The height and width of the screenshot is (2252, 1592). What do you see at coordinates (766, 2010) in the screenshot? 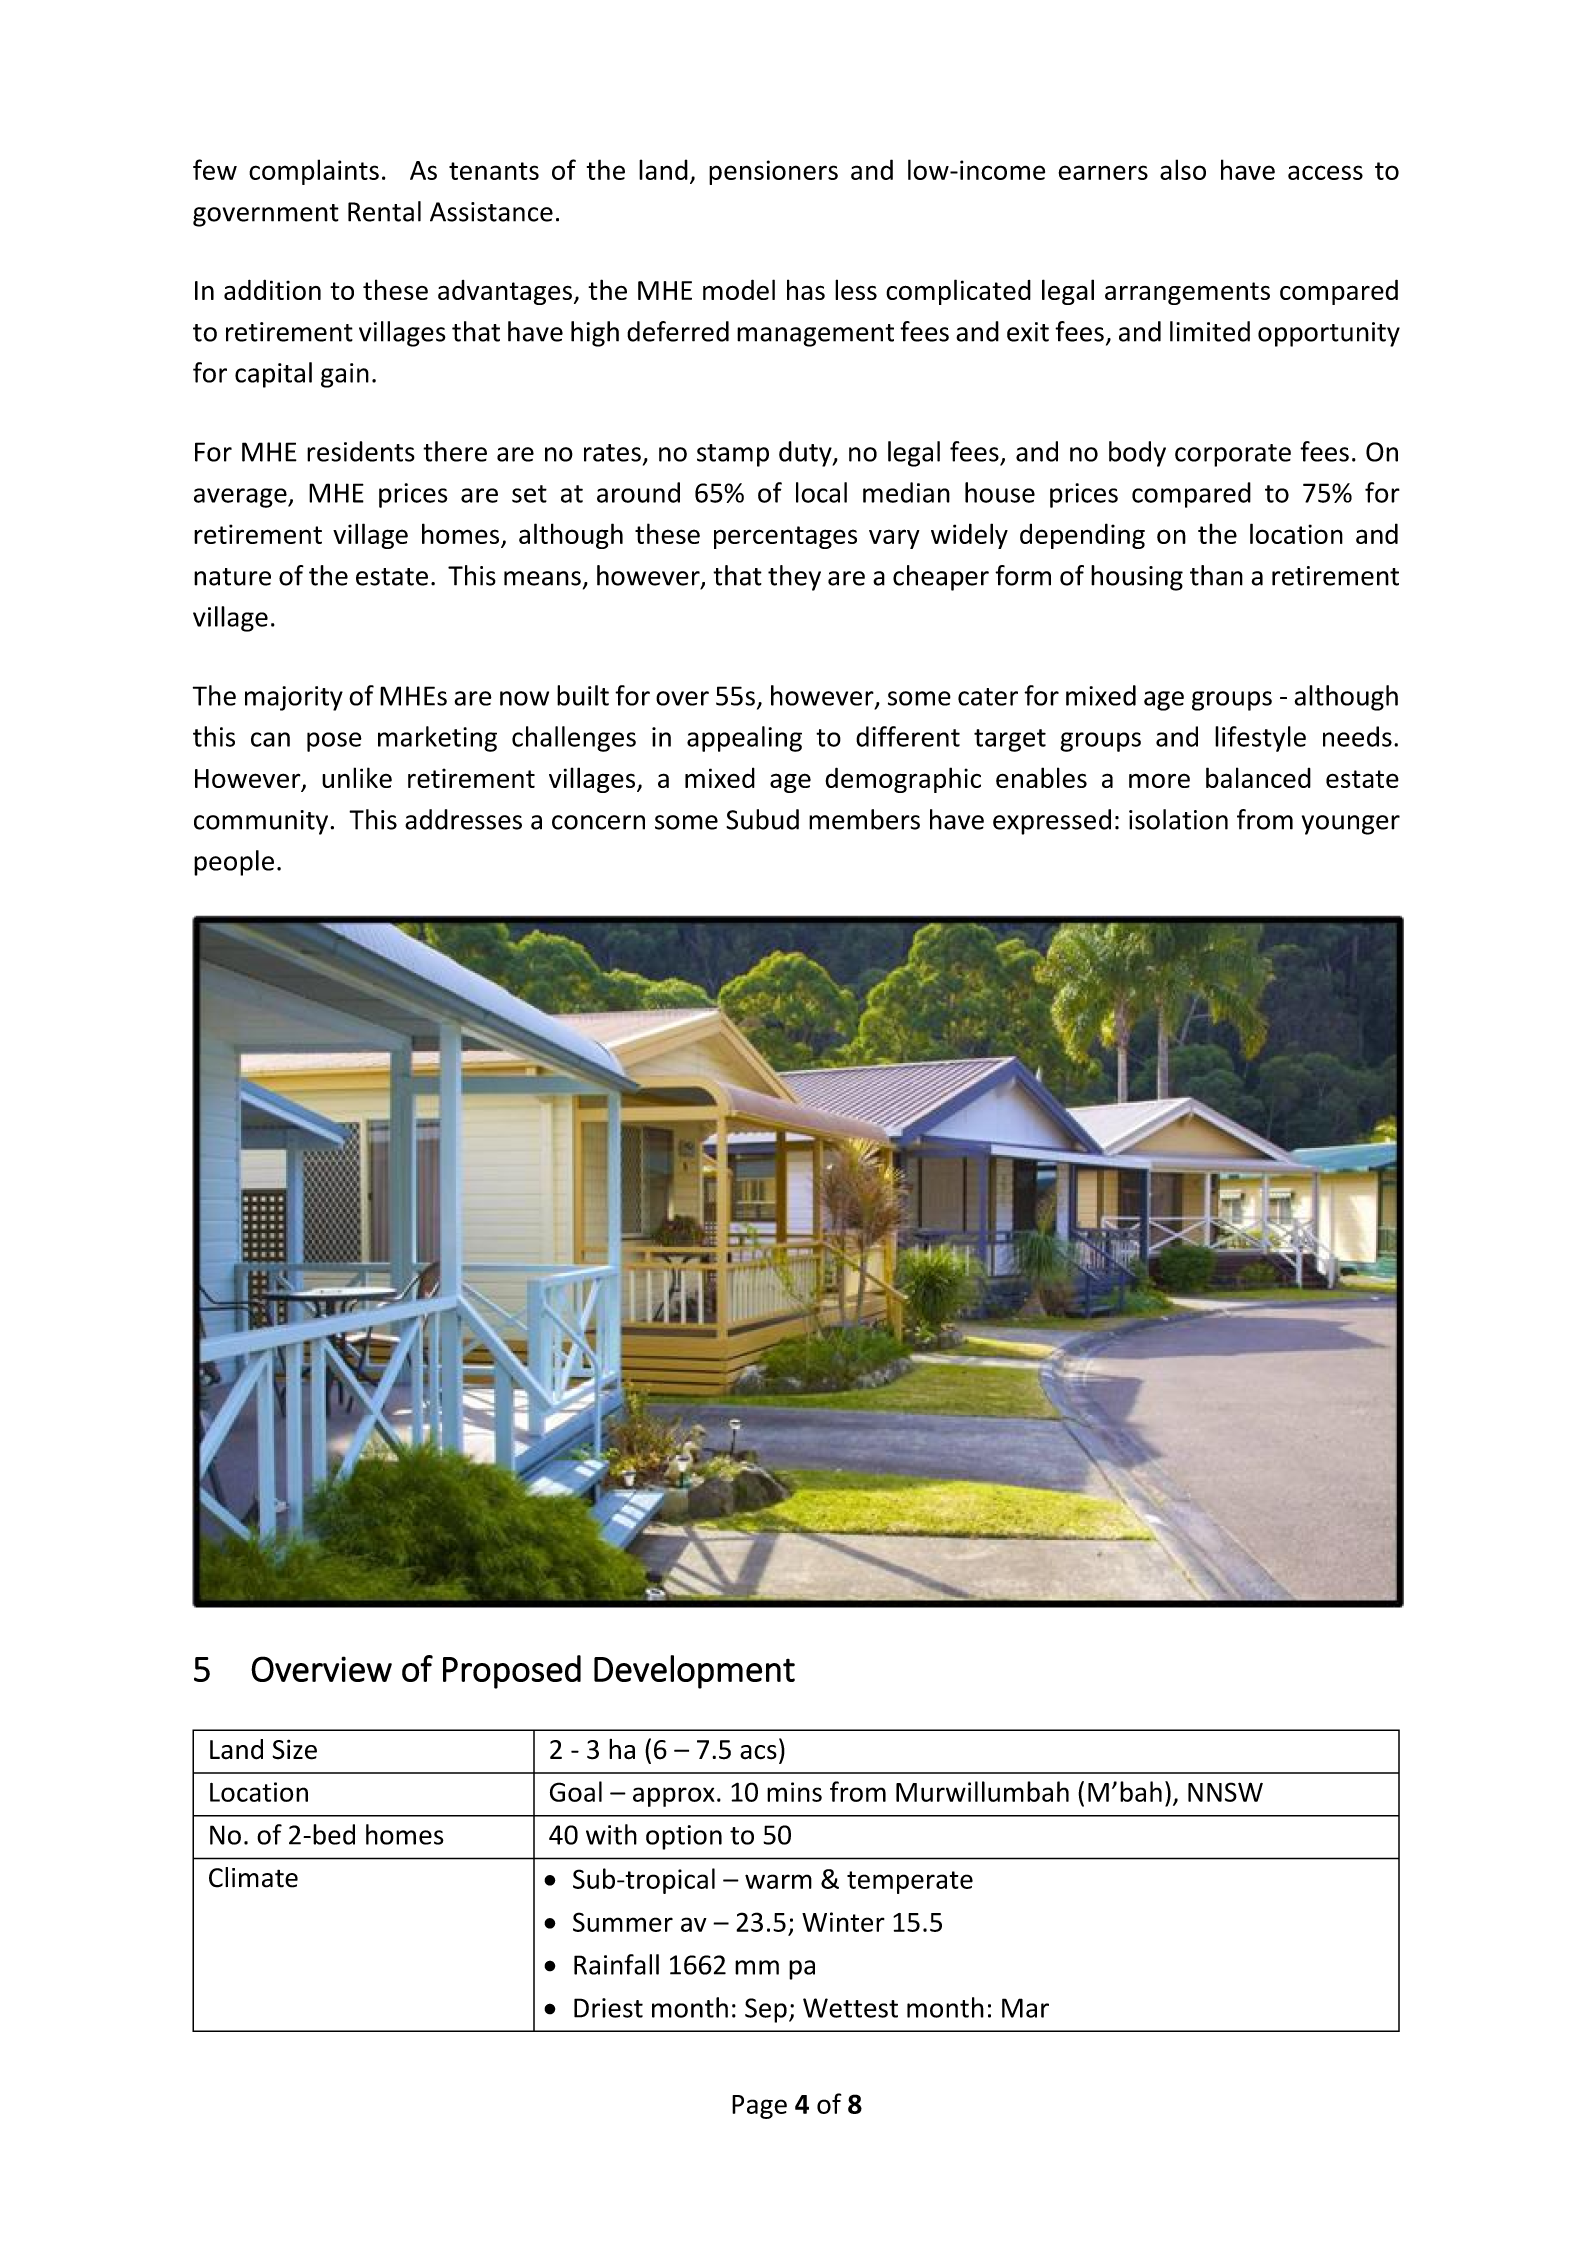
I see `Sep` at bounding box center [766, 2010].
